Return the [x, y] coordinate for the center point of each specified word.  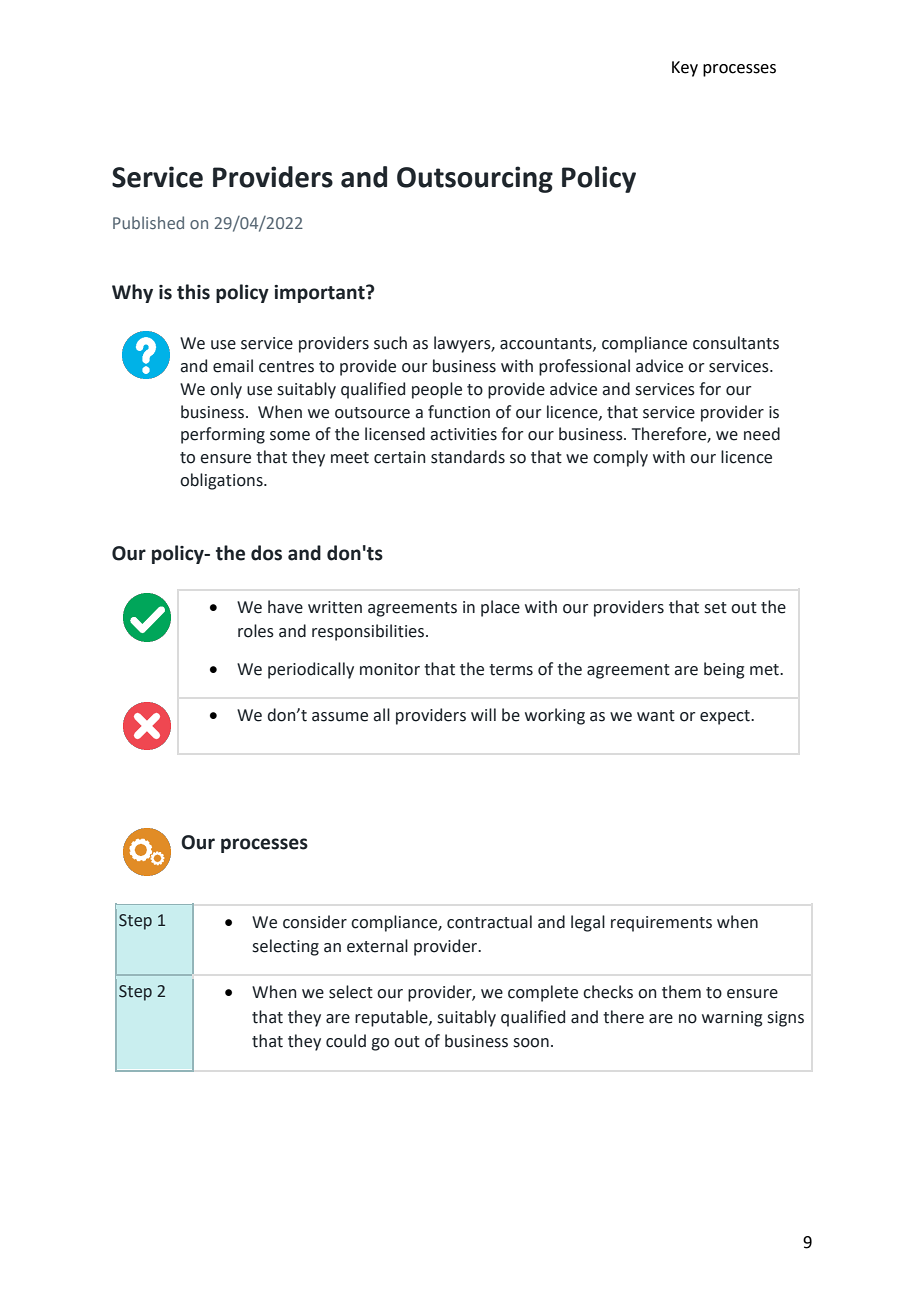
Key [685, 69]
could [346, 1041]
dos [266, 553]
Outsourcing [475, 179]
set [715, 608]
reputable [392, 1018]
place [500, 608]
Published [148, 222]
